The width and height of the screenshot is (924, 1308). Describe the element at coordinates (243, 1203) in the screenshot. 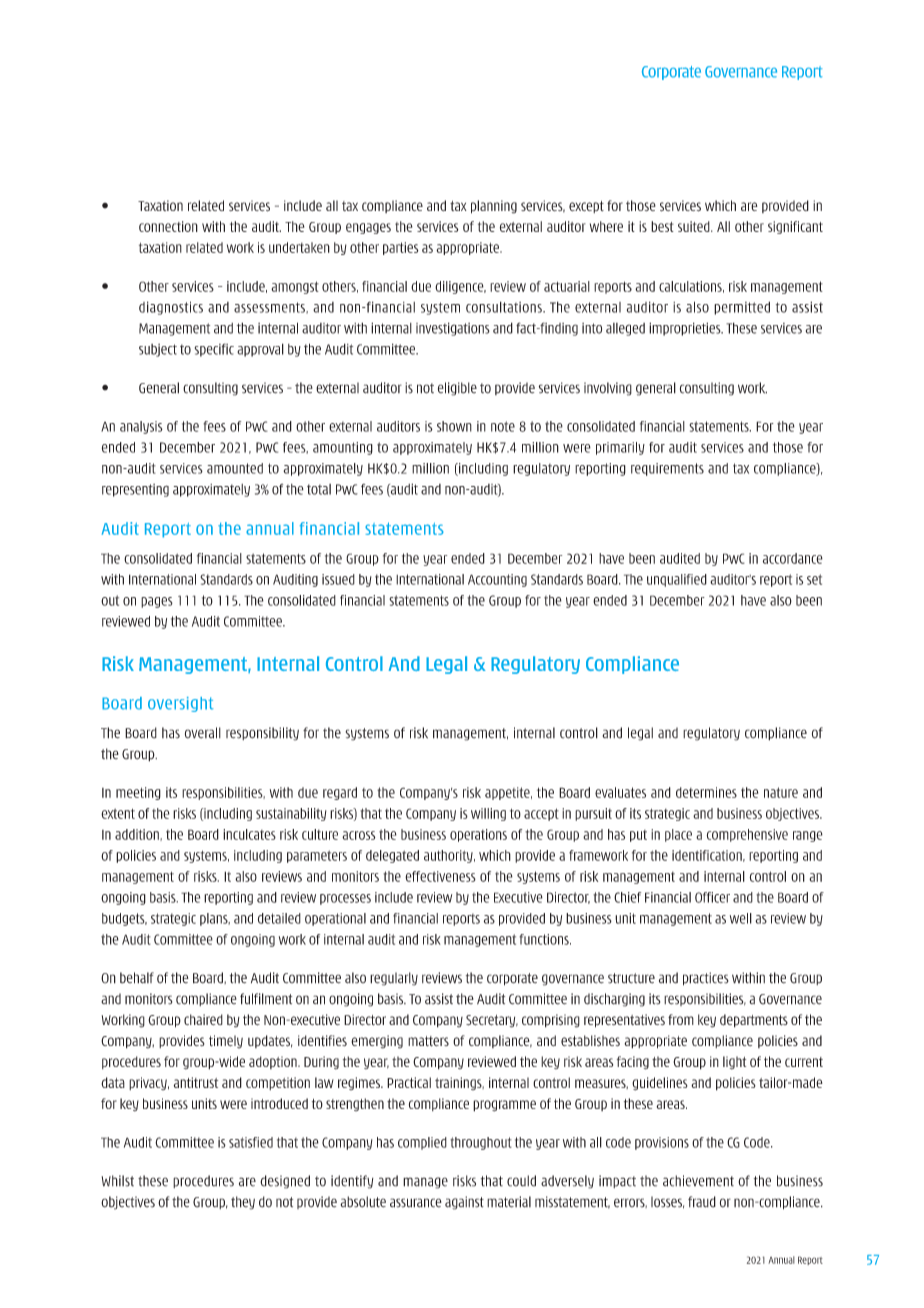

I see `they` at that location.
